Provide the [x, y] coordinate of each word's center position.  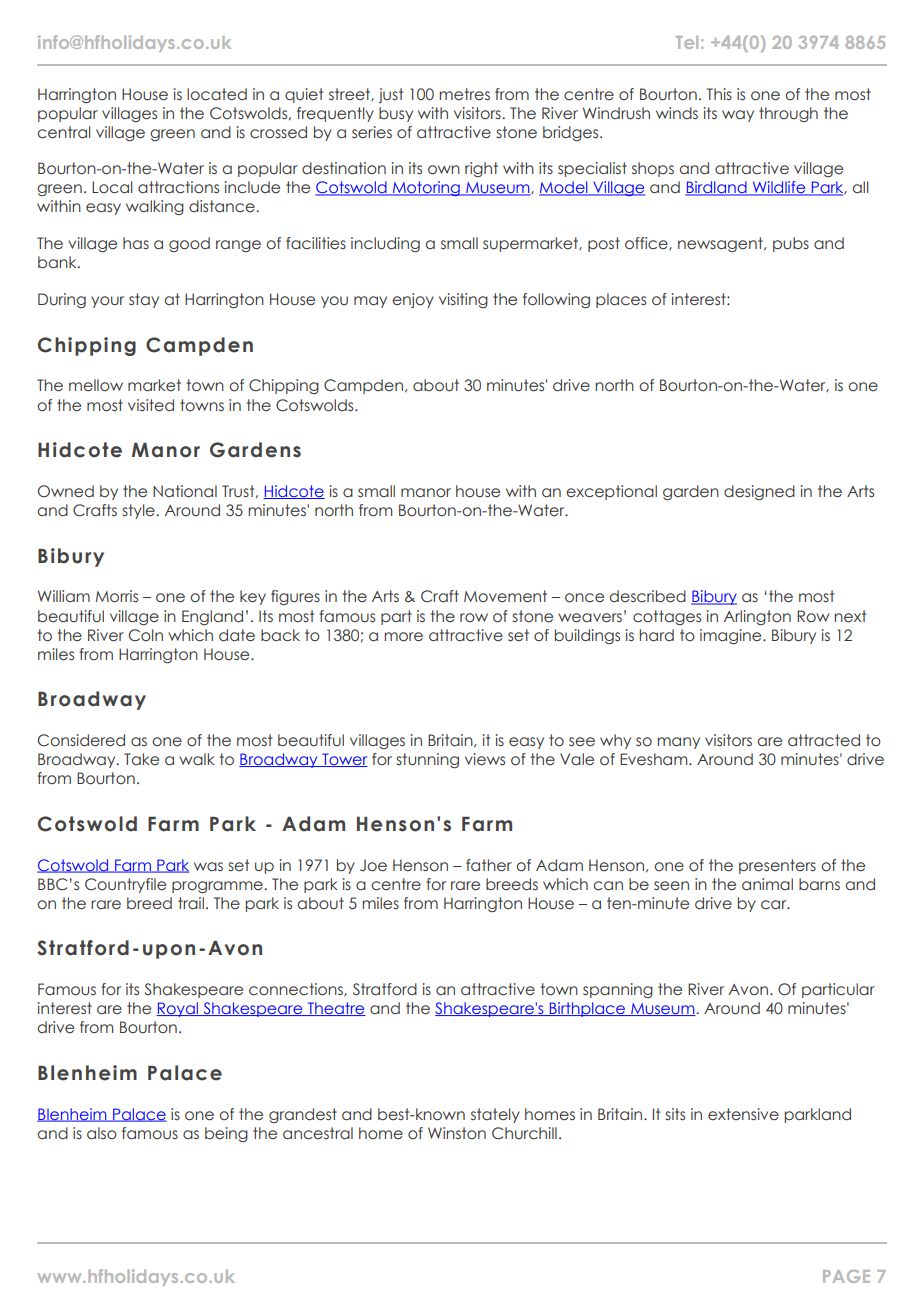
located [217, 94]
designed [759, 492]
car [775, 905]
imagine [732, 636]
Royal [178, 1009]
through [788, 114]
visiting [463, 300]
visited [151, 405]
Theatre [335, 1009]
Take [141, 759]
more [404, 637]
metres [465, 94]
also [102, 1133]
